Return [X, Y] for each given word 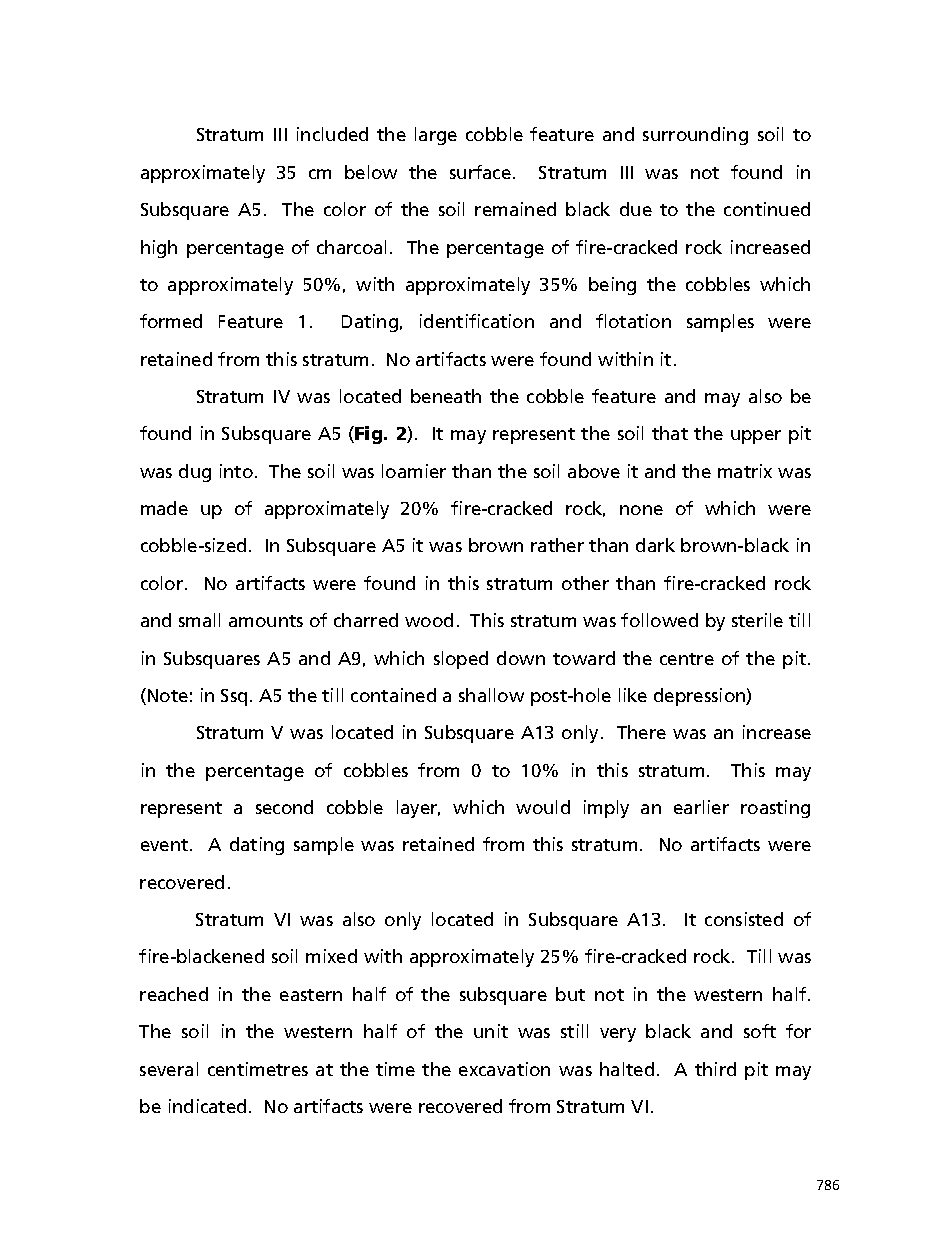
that [670, 433]
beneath [446, 396]
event [166, 845]
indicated [207, 1106]
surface [480, 172]
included [332, 134]
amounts [266, 621]
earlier [701, 807]
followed [659, 620]
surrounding [695, 136]
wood [429, 620]
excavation [504, 1069]
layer [418, 809]
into [236, 471]
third [715, 1069]
